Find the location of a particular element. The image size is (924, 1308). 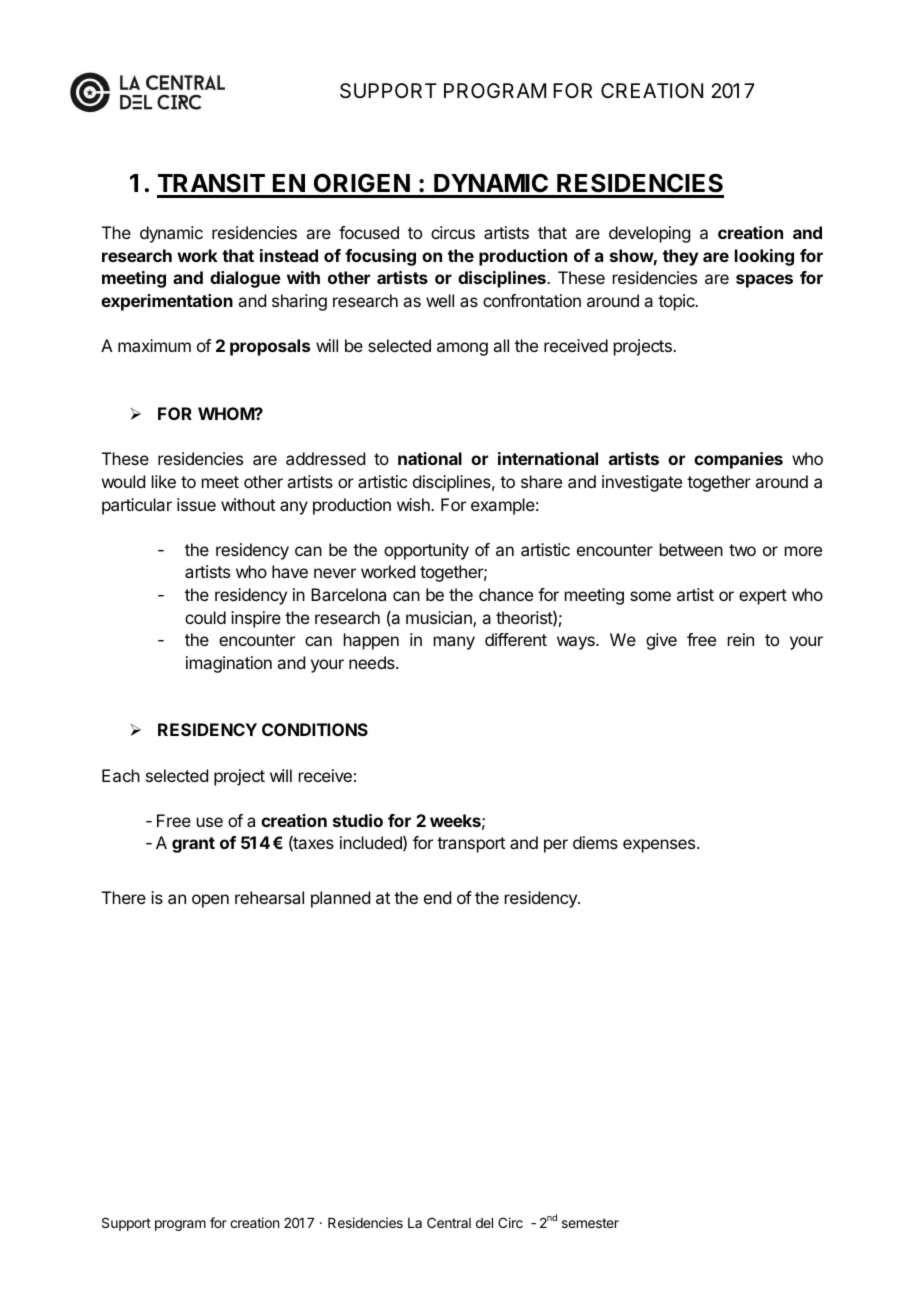

dialogue is located at coordinates (245, 279).
